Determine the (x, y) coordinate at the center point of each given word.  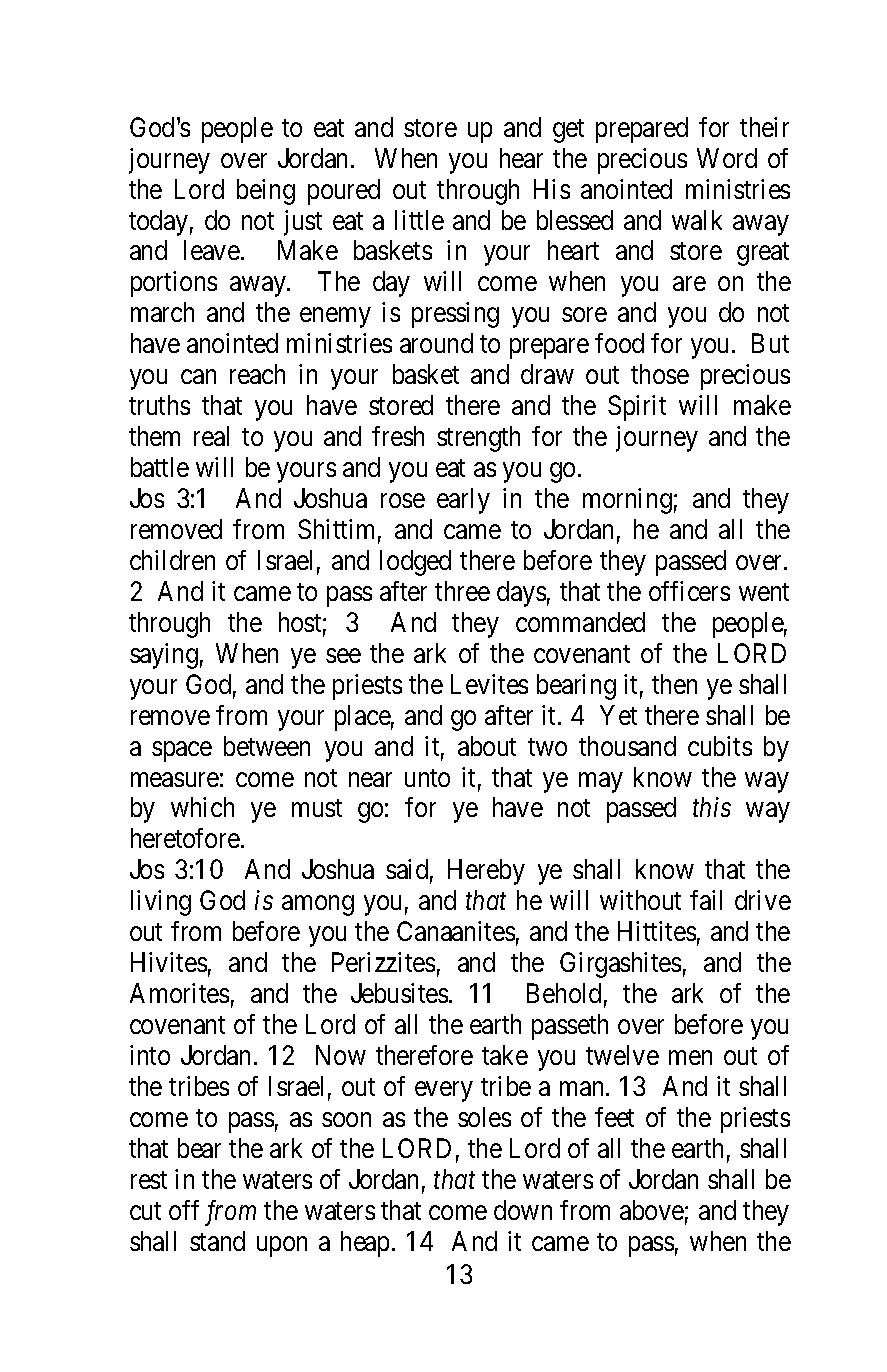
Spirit (637, 408)
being (266, 192)
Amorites (179, 993)
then (674, 684)
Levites (489, 684)
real (211, 436)
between (267, 746)
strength (478, 439)
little (419, 220)
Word (727, 158)
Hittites (657, 931)
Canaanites (456, 931)
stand (217, 1241)
